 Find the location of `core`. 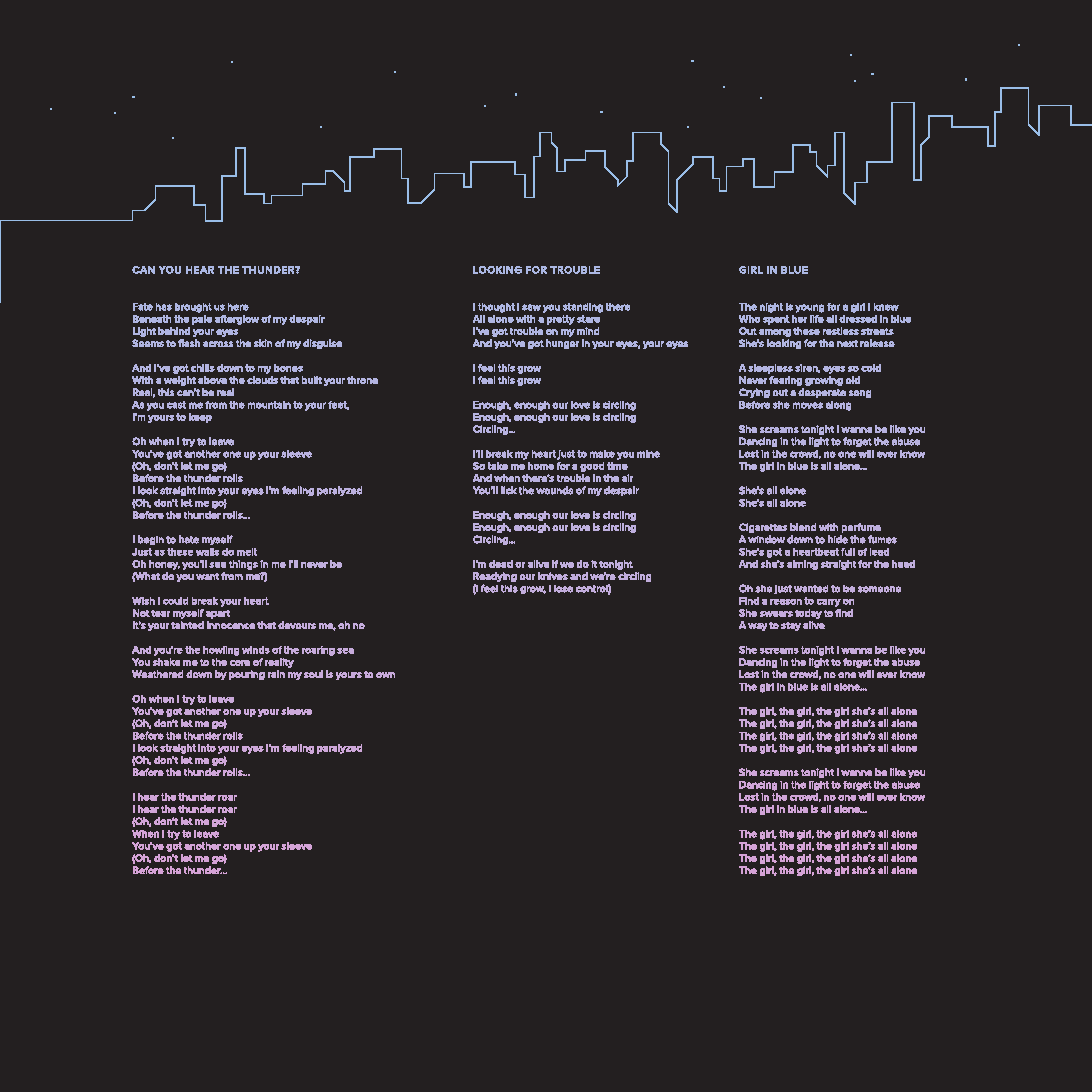

core is located at coordinates (240, 663).
